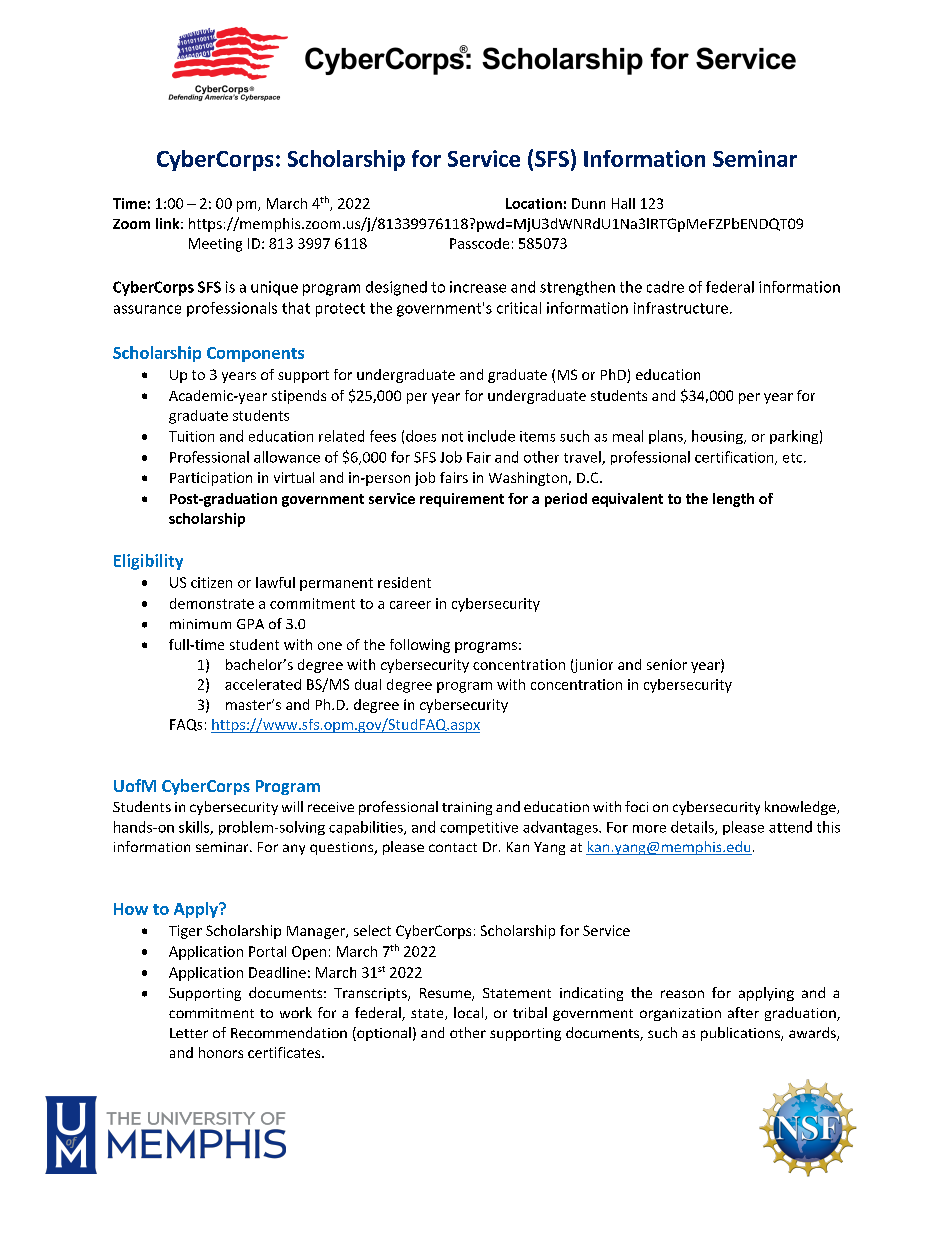  I want to click on length, so click(733, 500).
